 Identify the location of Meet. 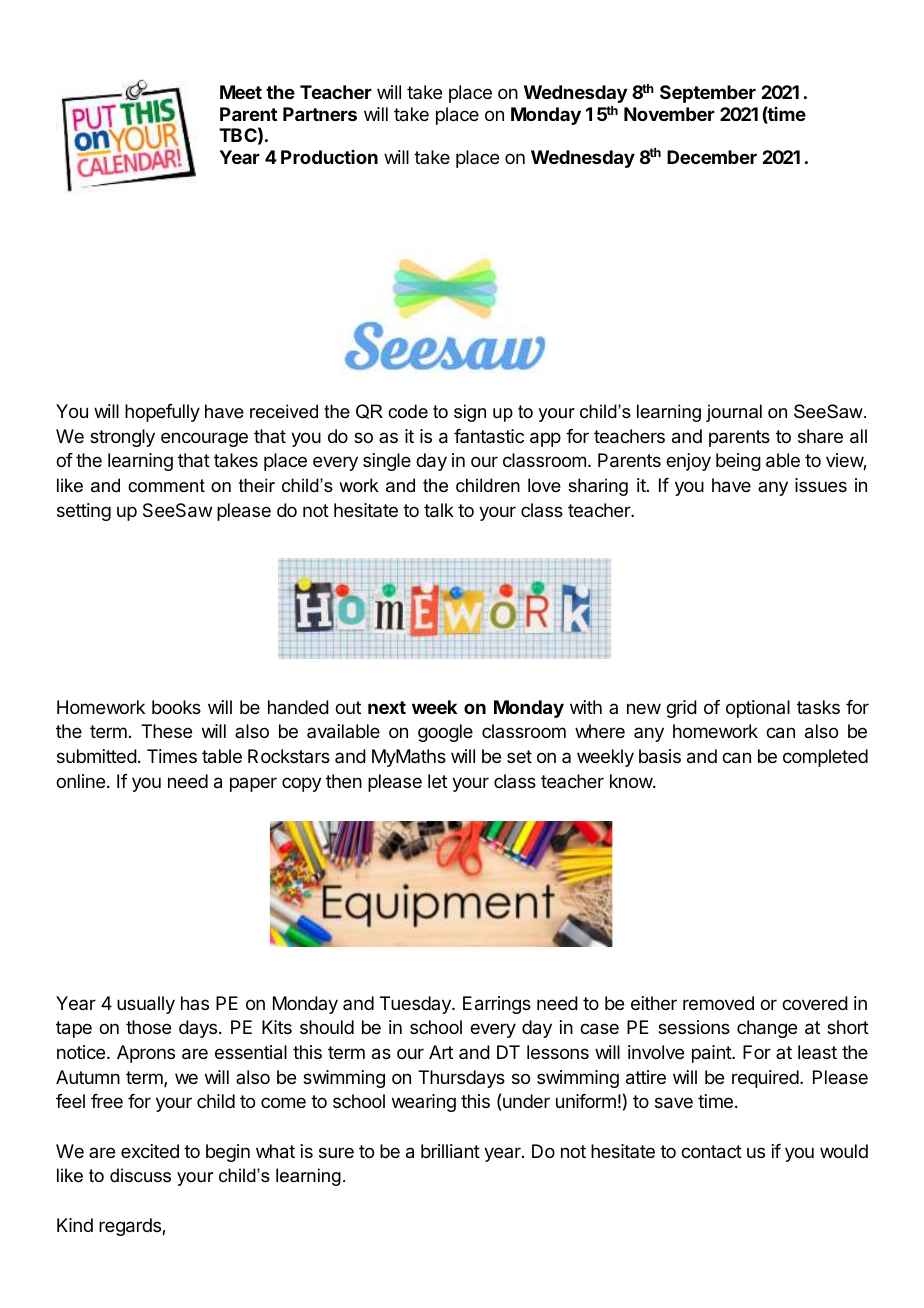
(241, 92).
